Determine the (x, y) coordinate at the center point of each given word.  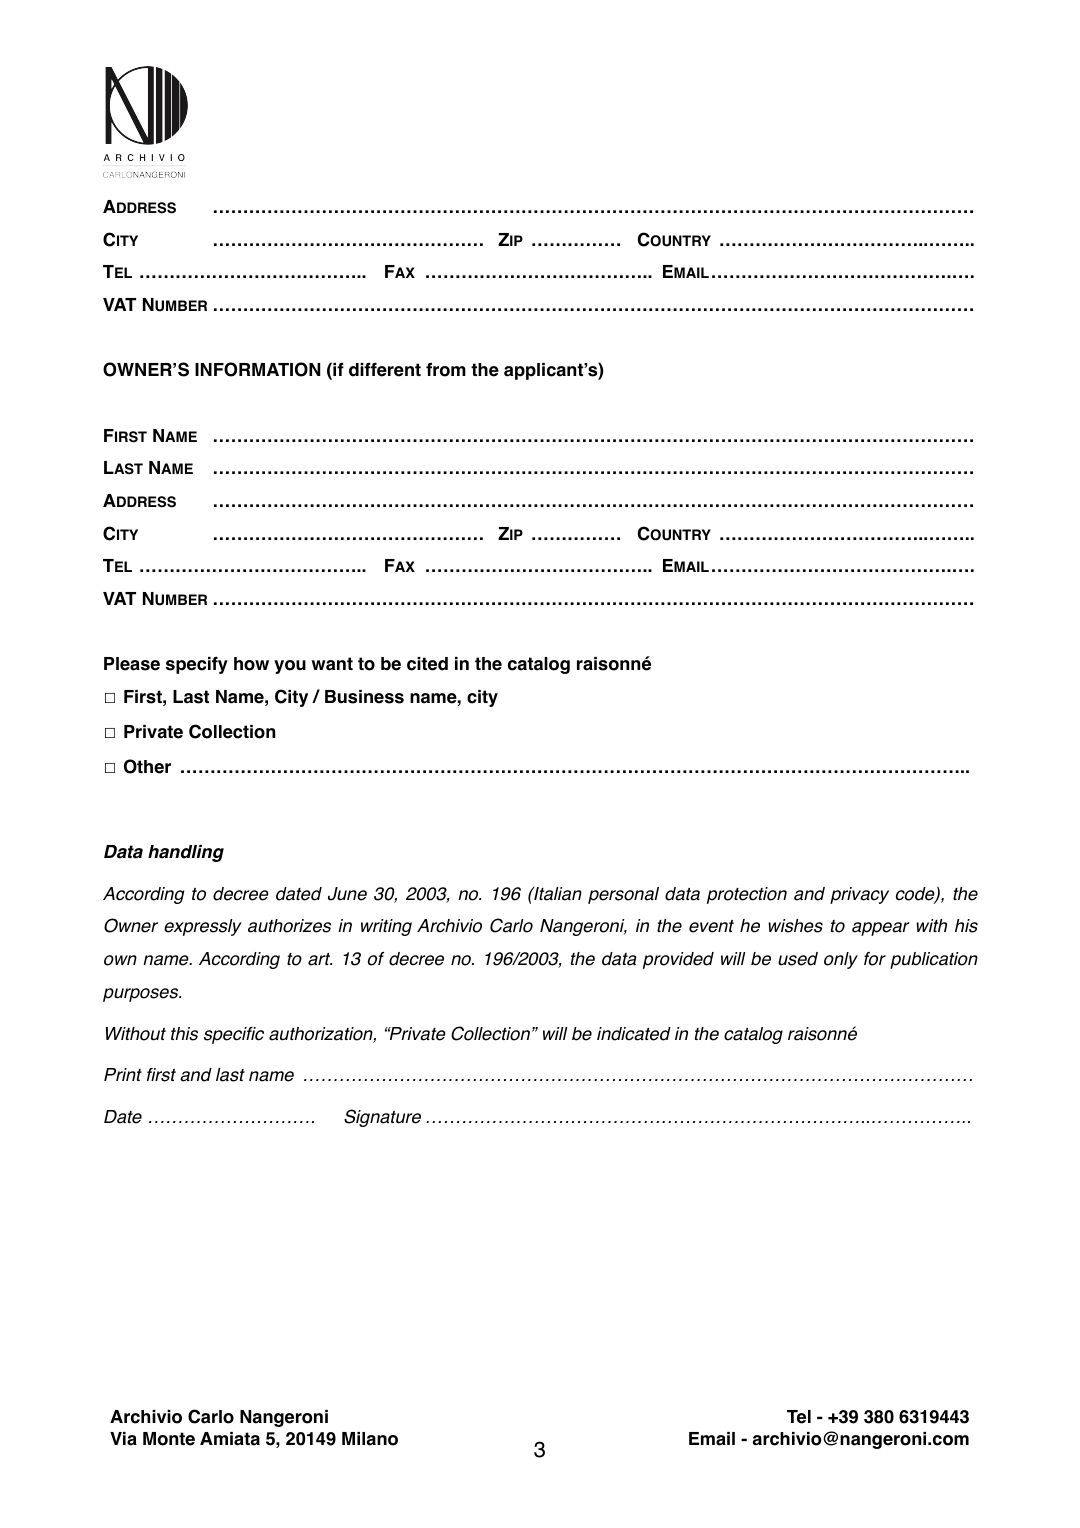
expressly (203, 927)
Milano (370, 1439)
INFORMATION (257, 369)
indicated (634, 1034)
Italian (557, 894)
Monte (169, 1439)
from (446, 370)
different (385, 370)
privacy (859, 895)
